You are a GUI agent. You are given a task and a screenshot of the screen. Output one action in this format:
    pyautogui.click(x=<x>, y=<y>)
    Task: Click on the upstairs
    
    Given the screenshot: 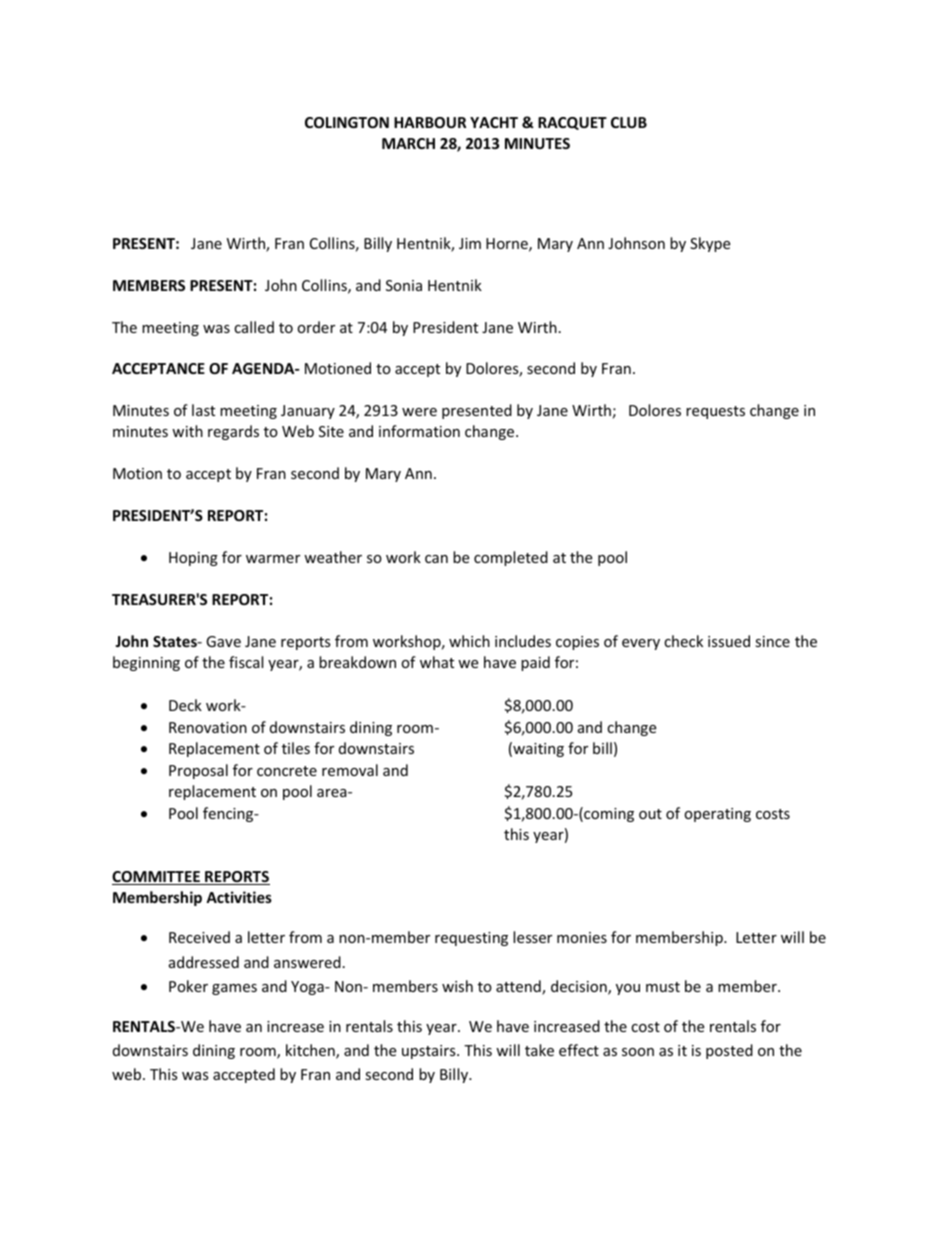 What is the action you would take?
    pyautogui.click(x=430, y=1052)
